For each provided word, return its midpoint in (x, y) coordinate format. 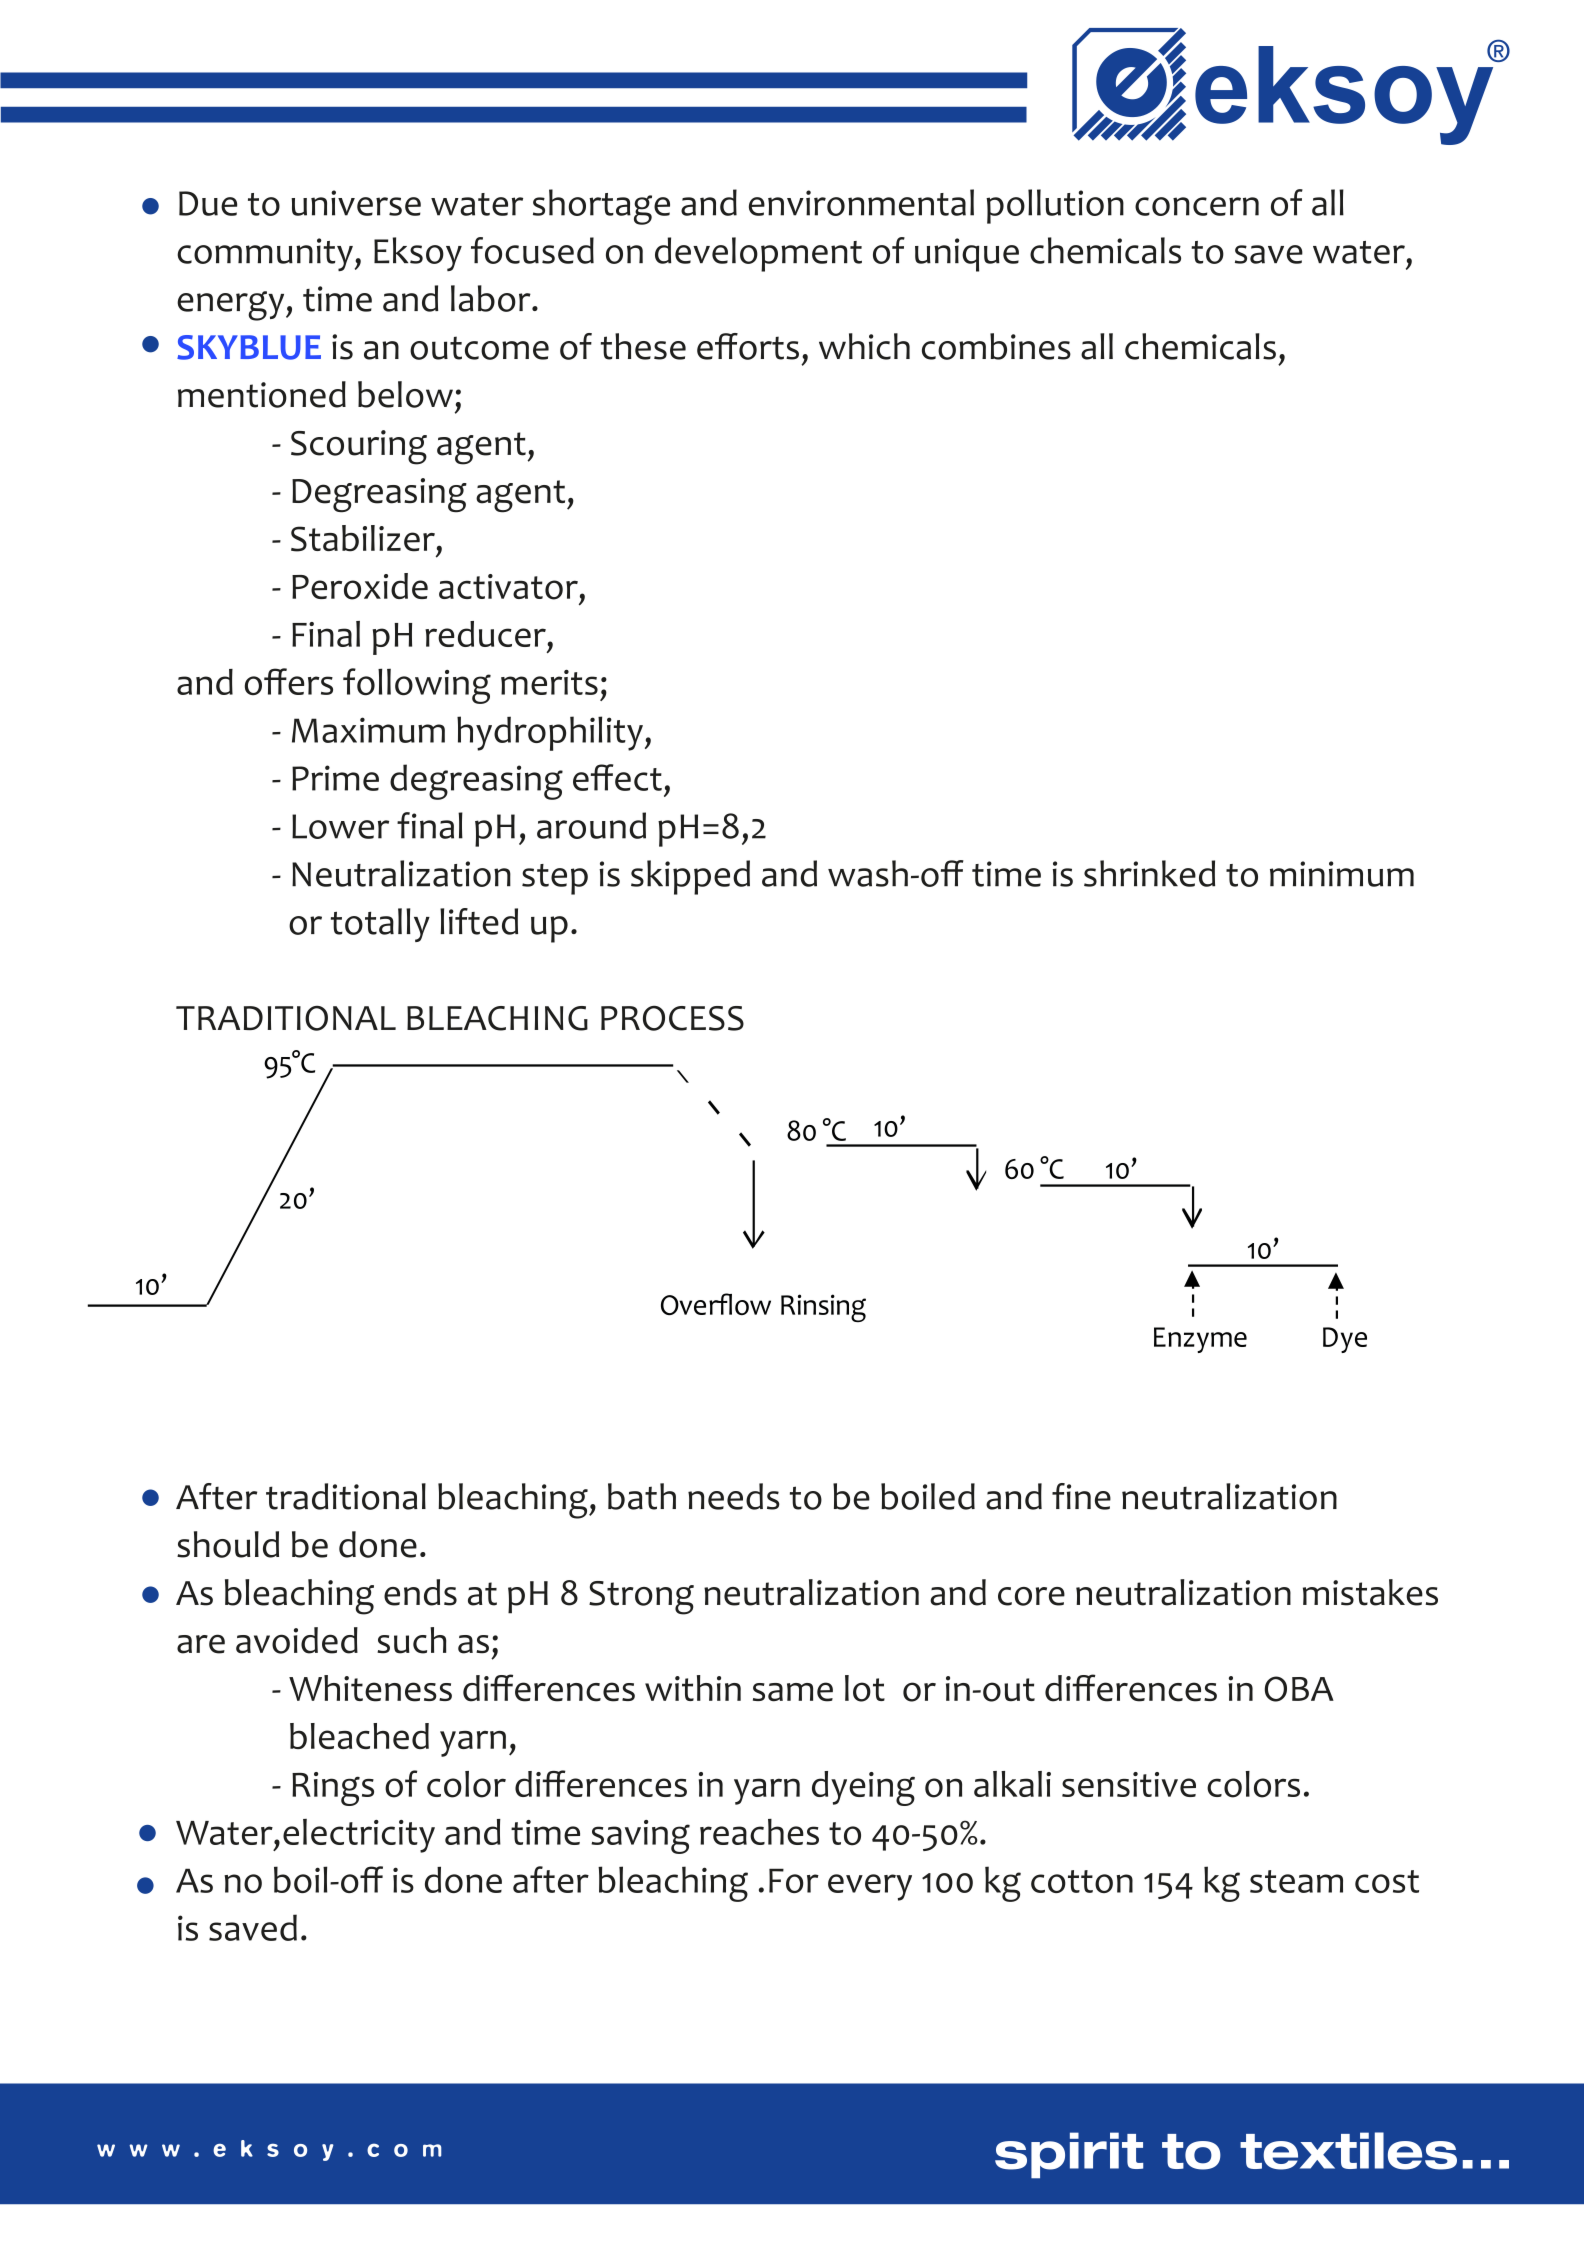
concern (1197, 206)
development (758, 254)
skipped (690, 877)
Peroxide (360, 586)
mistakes (1370, 1592)
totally (380, 925)
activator (508, 587)
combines (996, 346)
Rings (333, 1789)
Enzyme (1200, 1340)
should (228, 1544)
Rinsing (823, 1308)
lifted (479, 921)
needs (734, 1496)
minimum (1342, 874)
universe (356, 203)
